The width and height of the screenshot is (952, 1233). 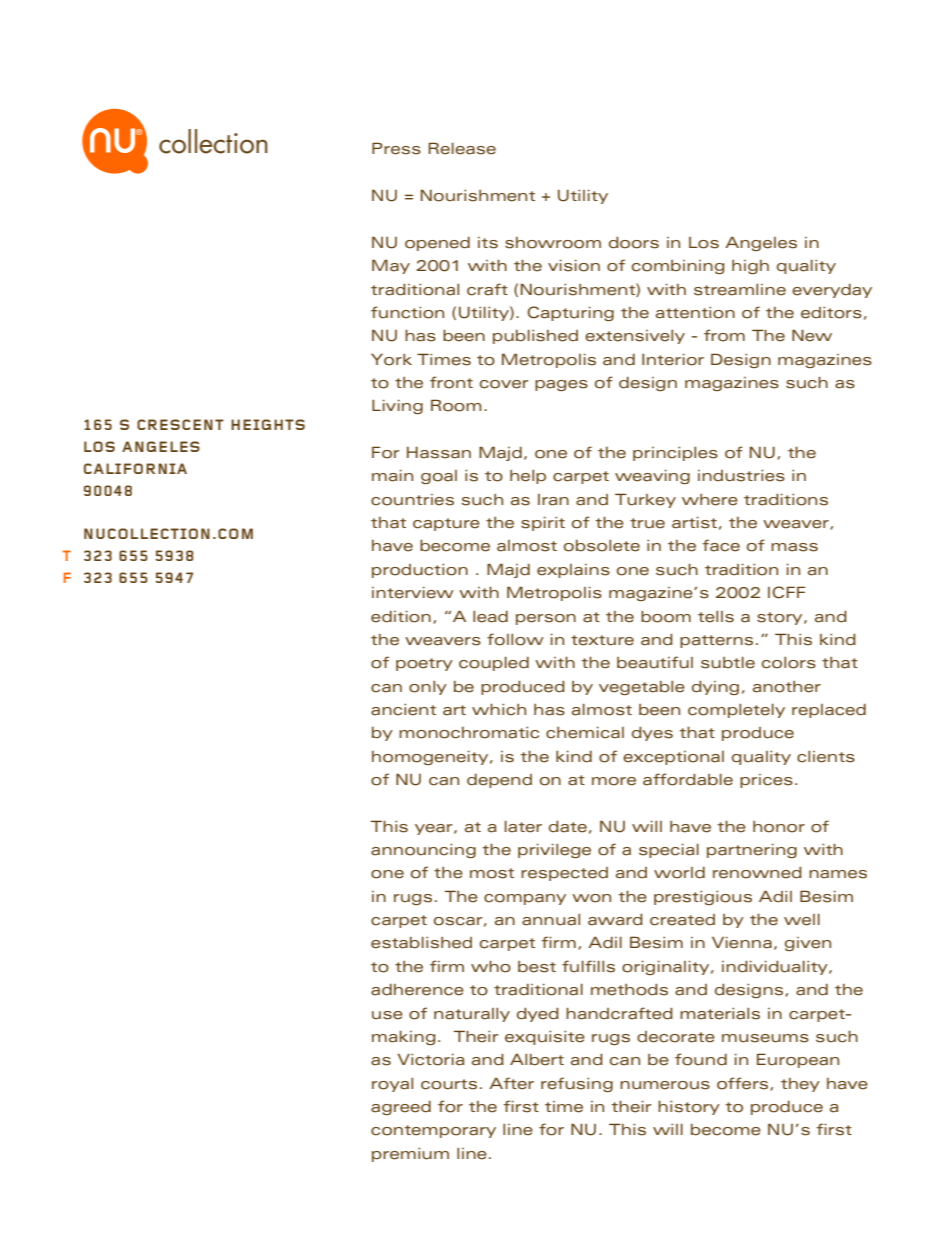 I want to click on Release, so click(x=462, y=148).
